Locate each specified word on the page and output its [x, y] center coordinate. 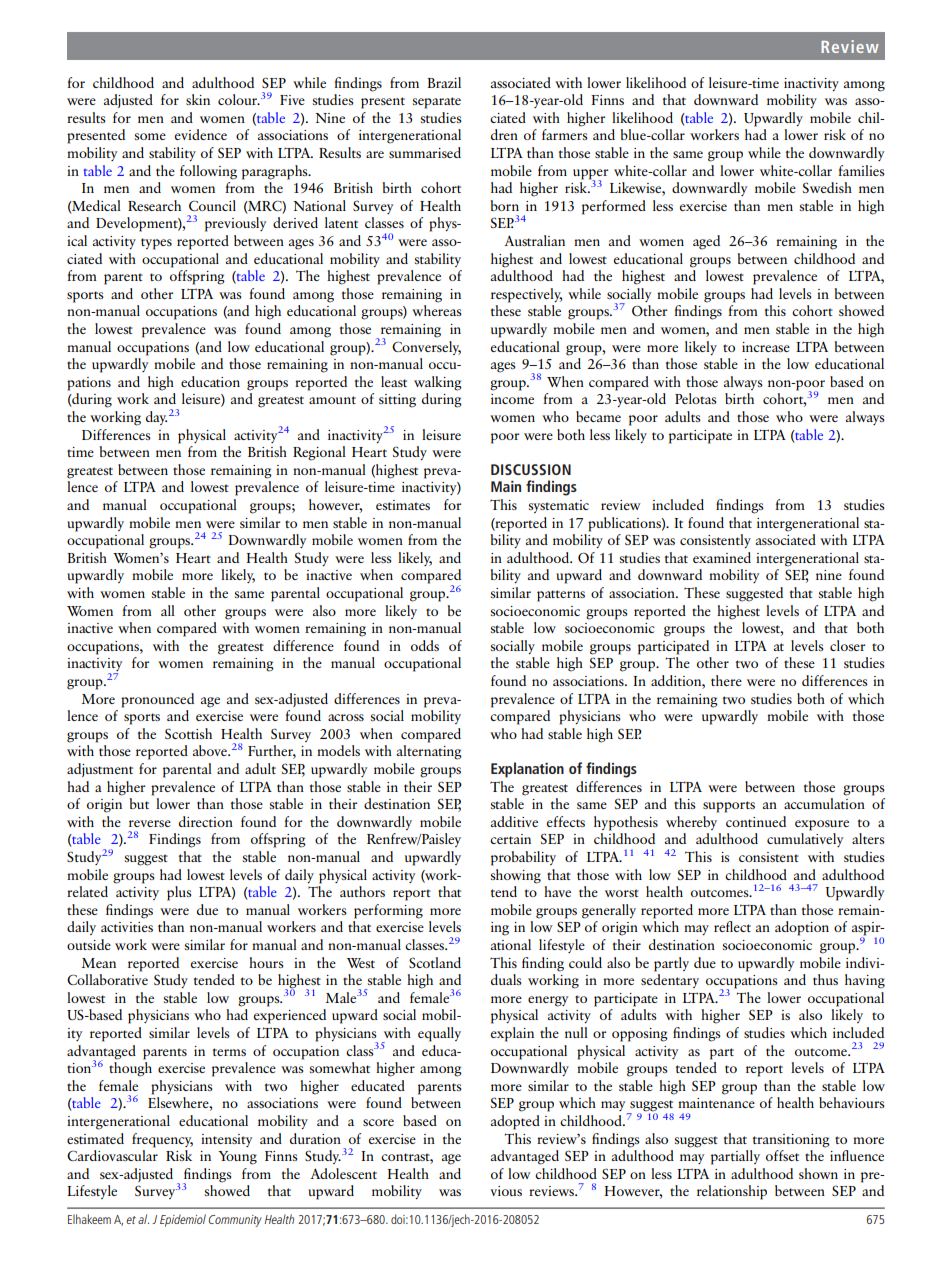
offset [782, 1155]
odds [425, 645]
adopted [515, 1122]
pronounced [157, 700]
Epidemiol [183, 1220]
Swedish [827, 187]
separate [436, 103]
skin [198, 99]
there [726, 680]
